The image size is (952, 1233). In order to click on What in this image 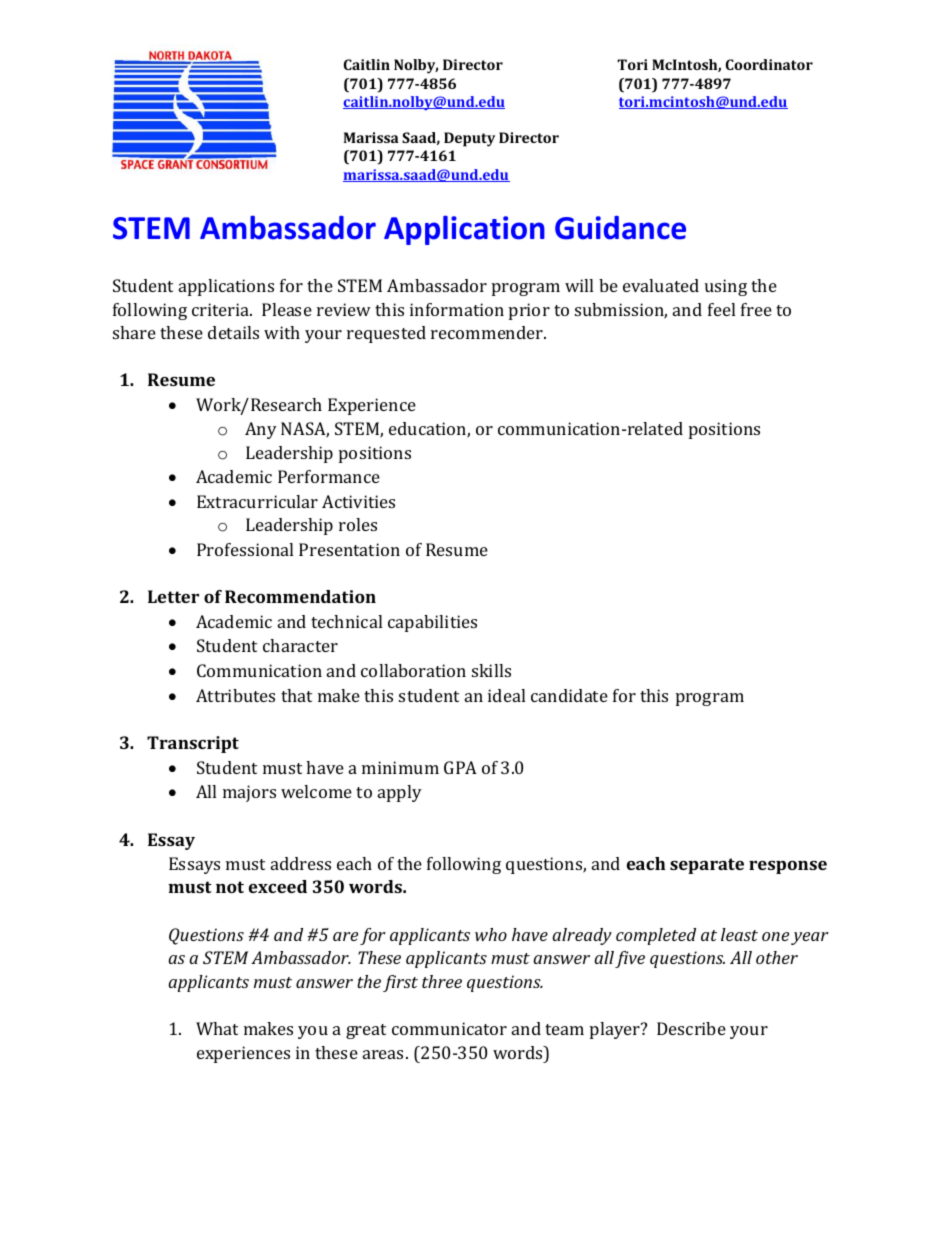, I will do `click(217, 1028)`.
